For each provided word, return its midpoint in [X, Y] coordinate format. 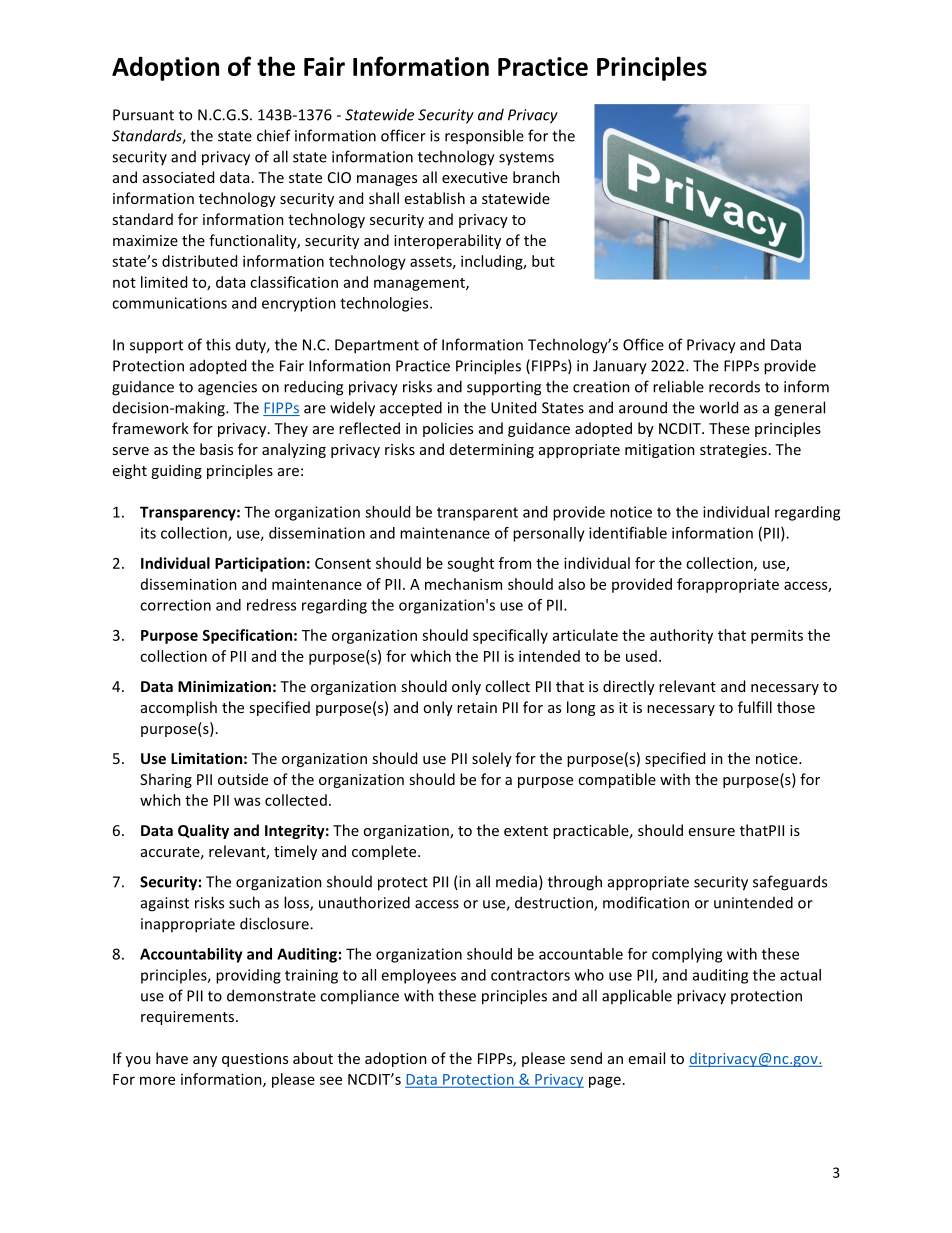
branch [536, 177]
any [205, 1061]
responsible [484, 137]
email [647, 1058]
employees [418, 976]
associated [178, 177]
